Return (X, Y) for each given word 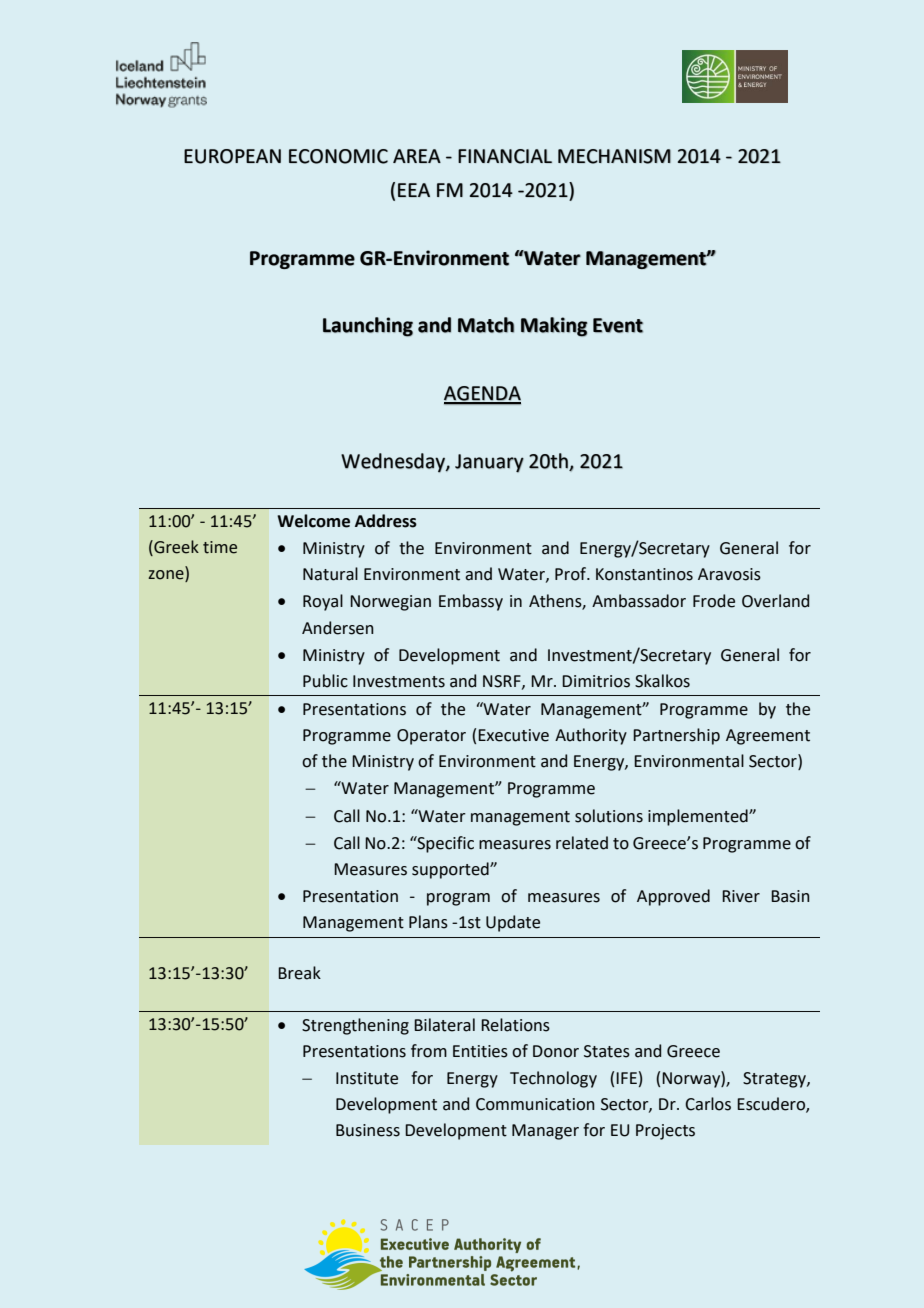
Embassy (471, 602)
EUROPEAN (232, 156)
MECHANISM (614, 156)
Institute (367, 1078)
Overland (775, 601)
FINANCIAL (505, 156)
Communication (535, 1104)
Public (325, 681)
